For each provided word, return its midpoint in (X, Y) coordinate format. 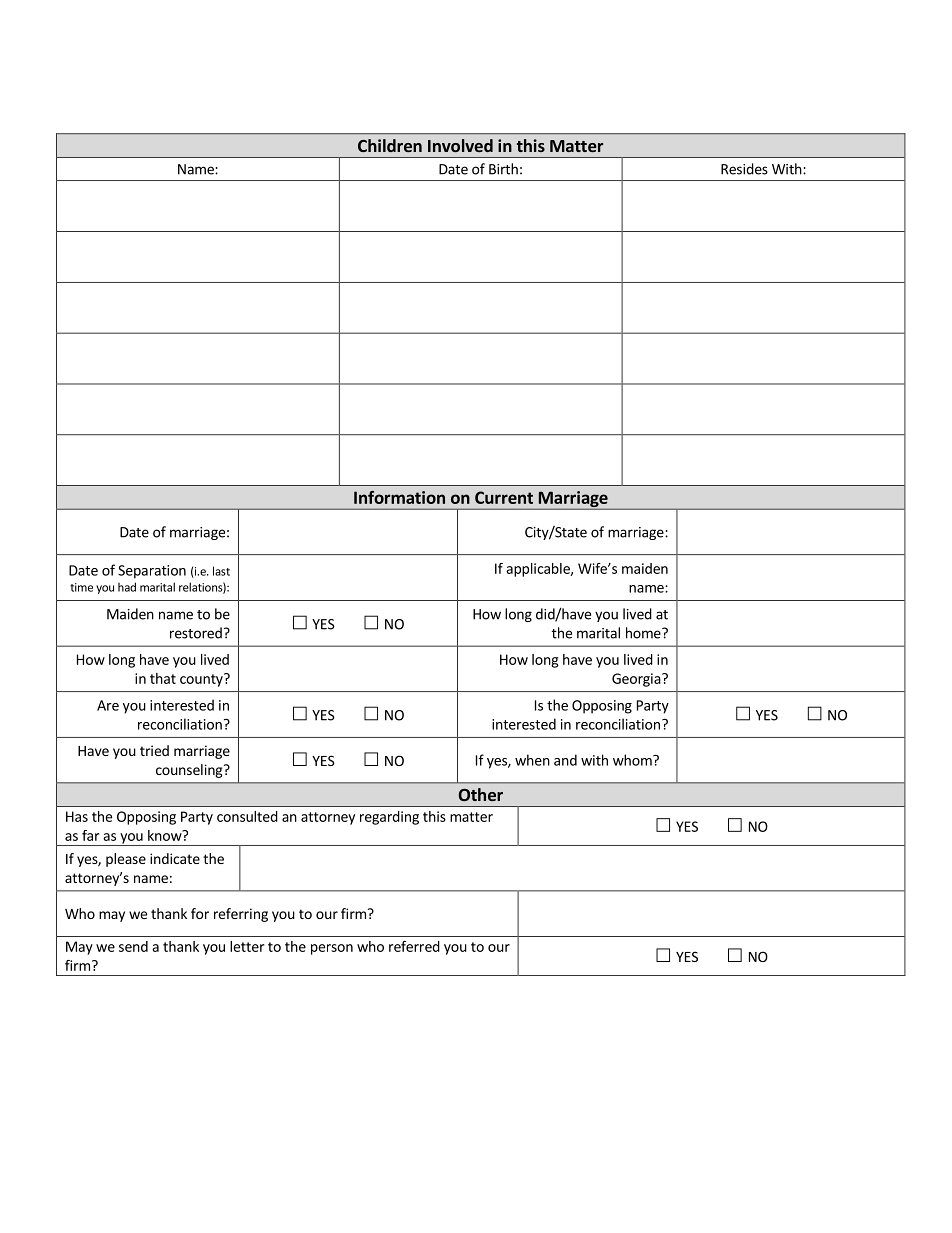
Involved (460, 145)
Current (504, 497)
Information (399, 497)
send (133, 946)
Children (390, 145)
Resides (744, 169)
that (163, 678)
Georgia (636, 680)
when (532, 760)
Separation (152, 572)
